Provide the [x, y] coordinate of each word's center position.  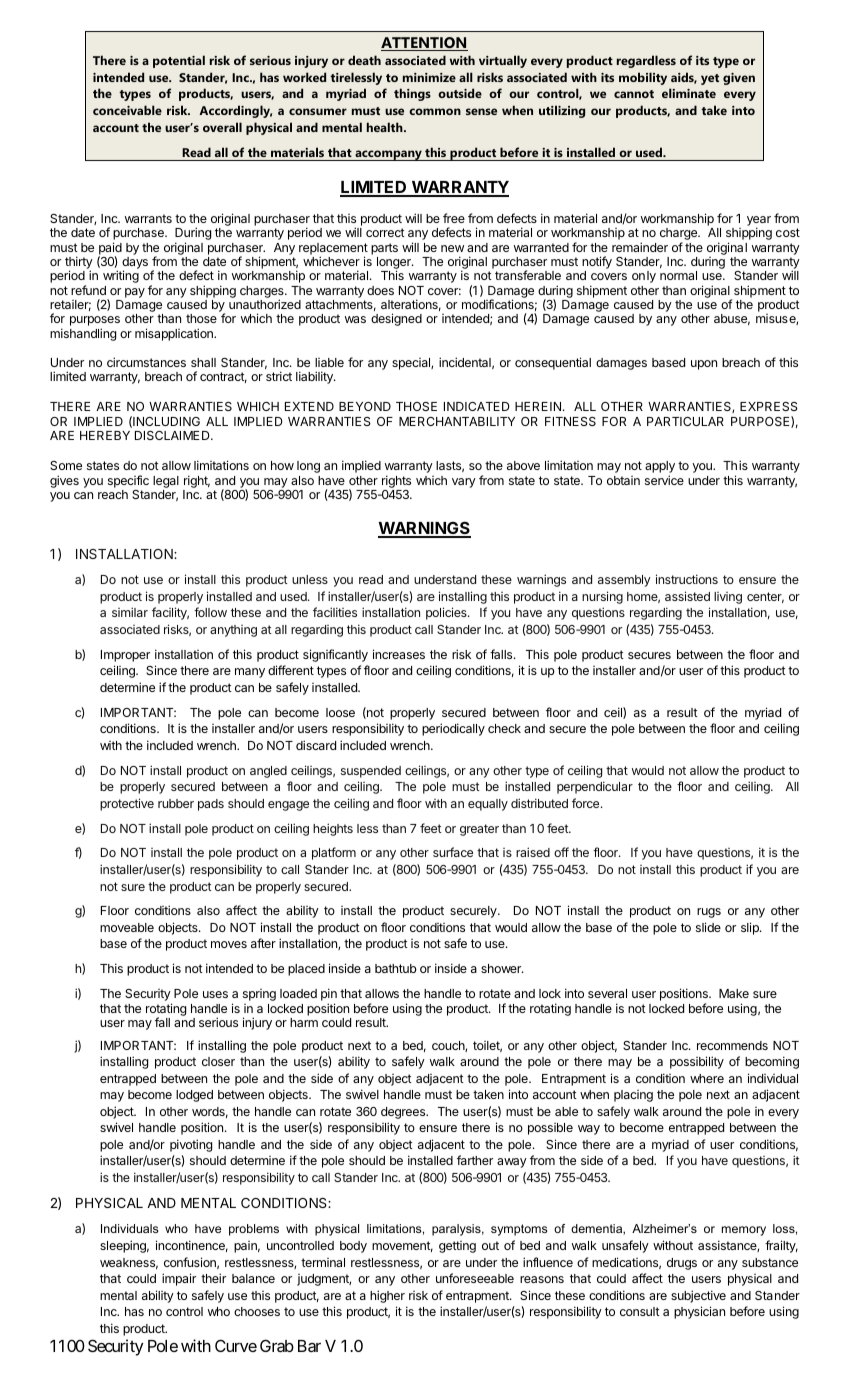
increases [399, 654]
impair [179, 1279]
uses [215, 994]
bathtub [396, 968]
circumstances [146, 362]
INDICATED [477, 406]
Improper [125, 656]
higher [387, 1296]
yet [710, 79]
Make [734, 993]
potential [179, 61]
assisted [687, 596]
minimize [429, 77]
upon [704, 365]
